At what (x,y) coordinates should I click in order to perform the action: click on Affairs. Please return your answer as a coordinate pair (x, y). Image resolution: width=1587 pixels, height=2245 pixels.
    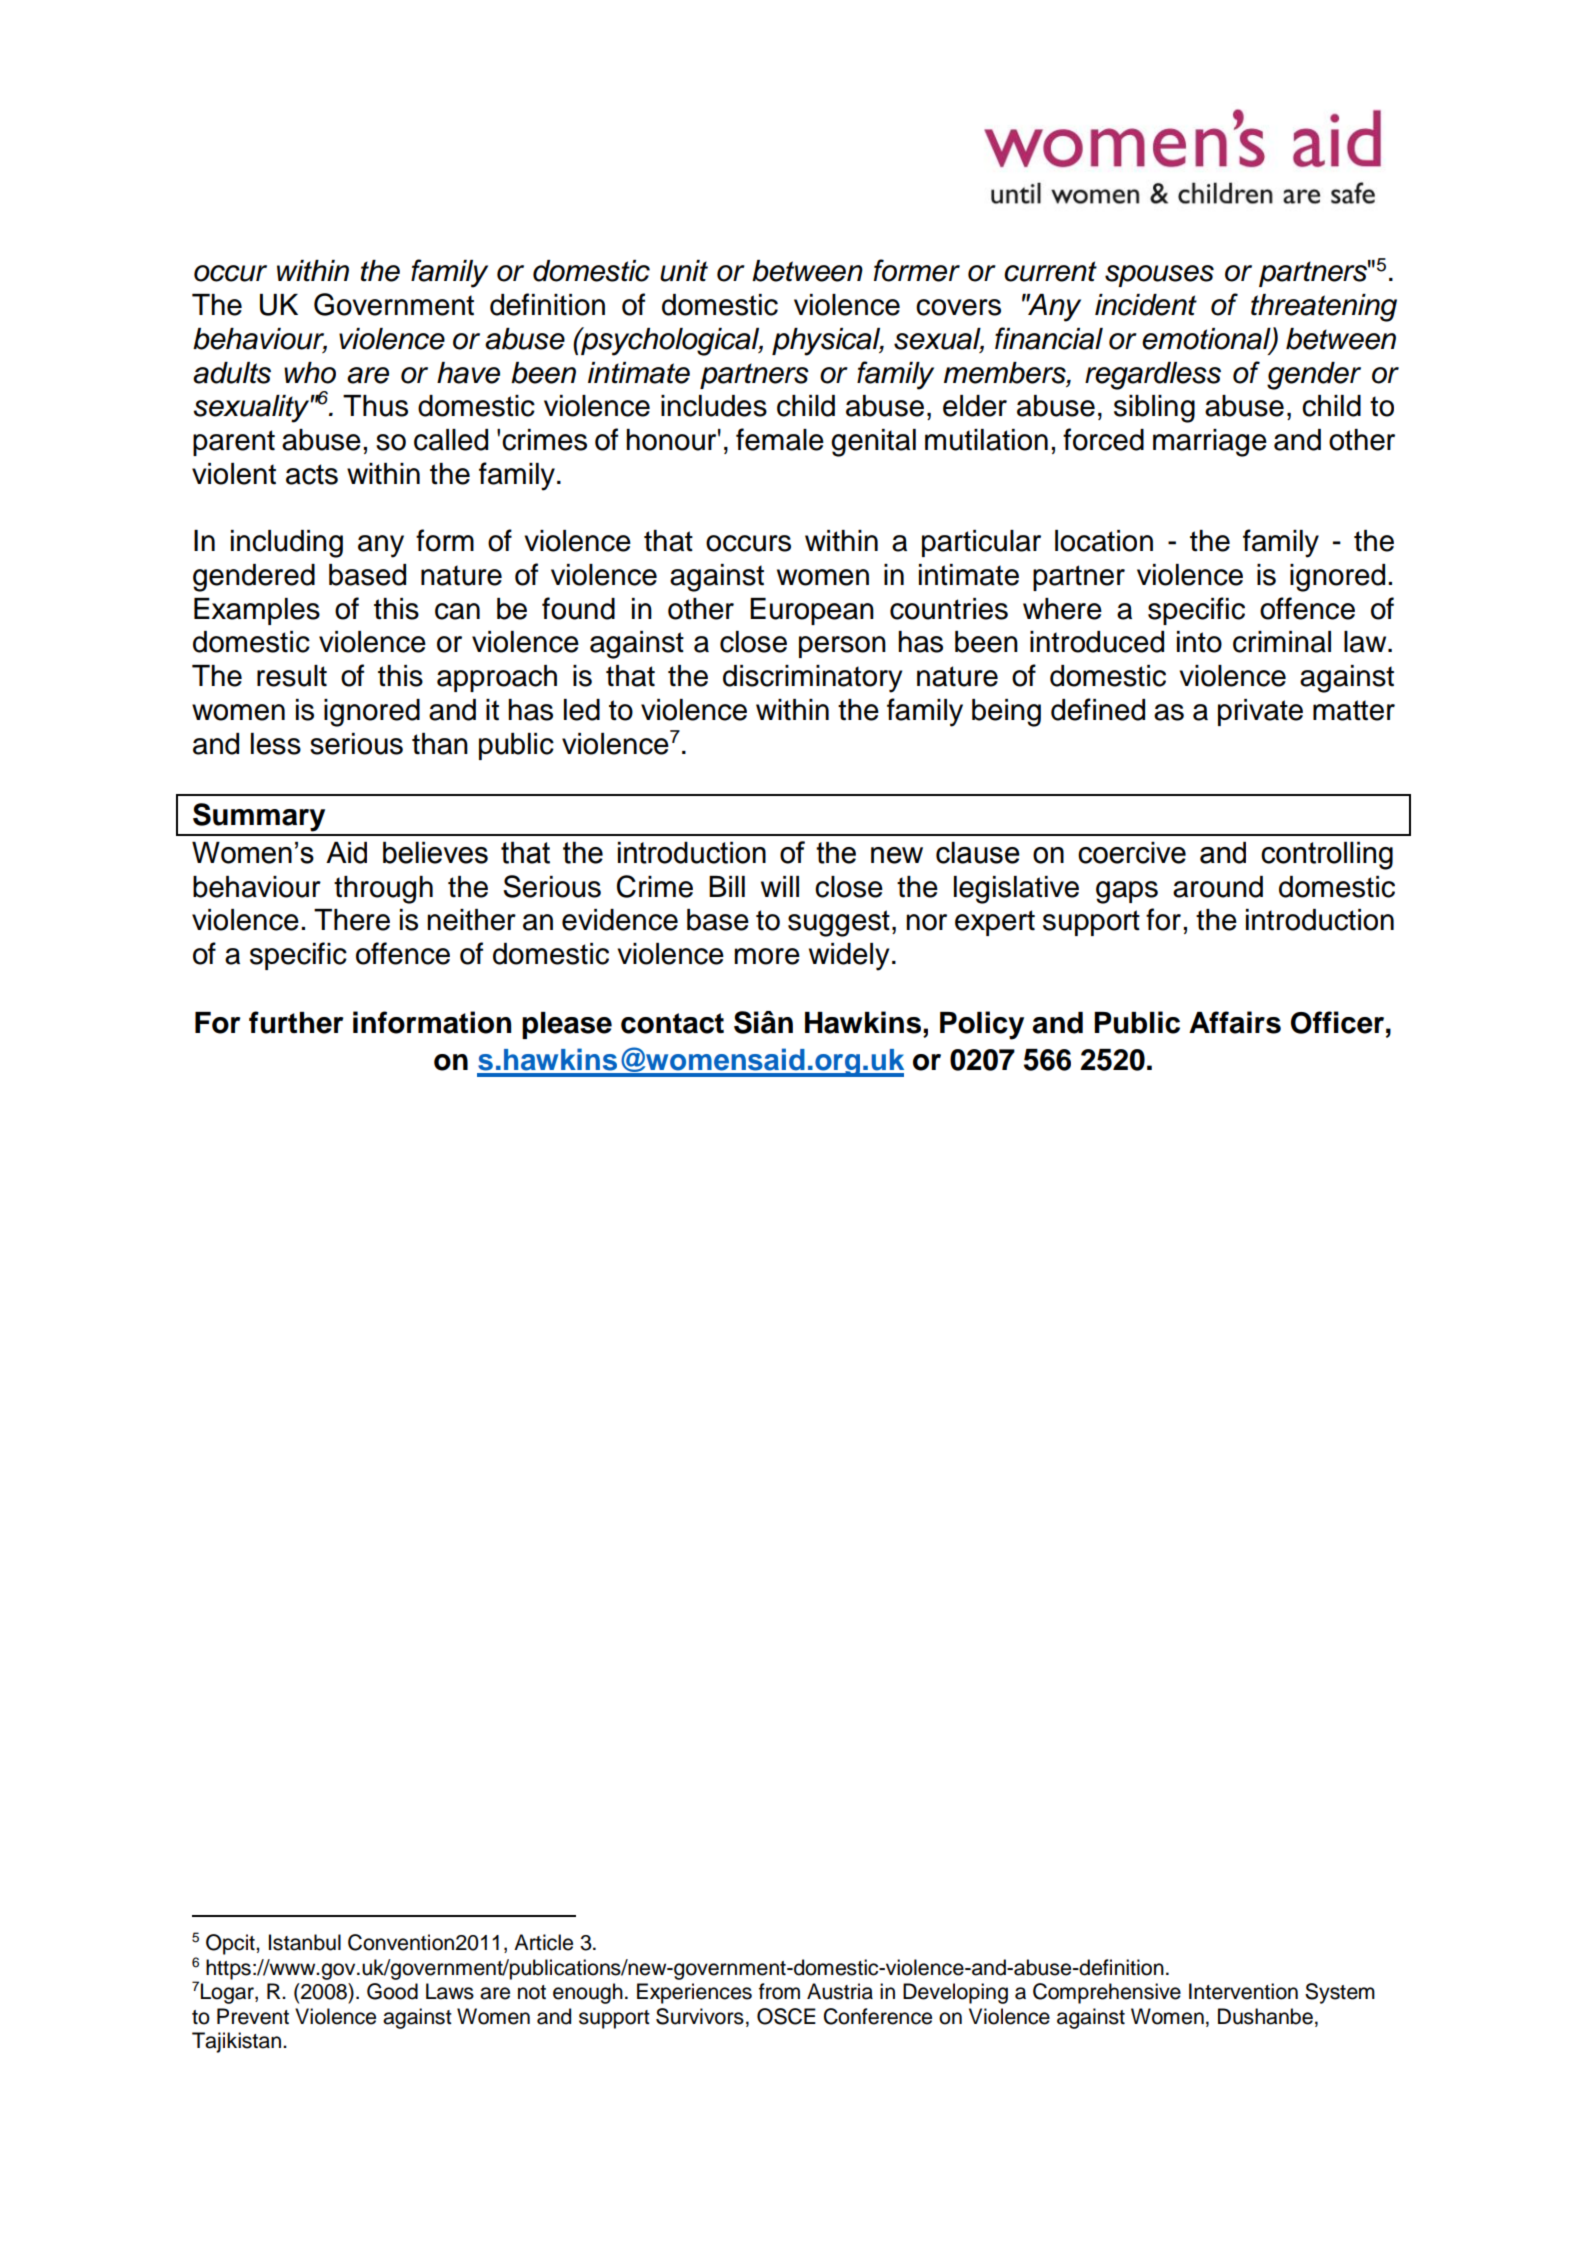
    Looking at the image, I should click on (1235, 1022).
